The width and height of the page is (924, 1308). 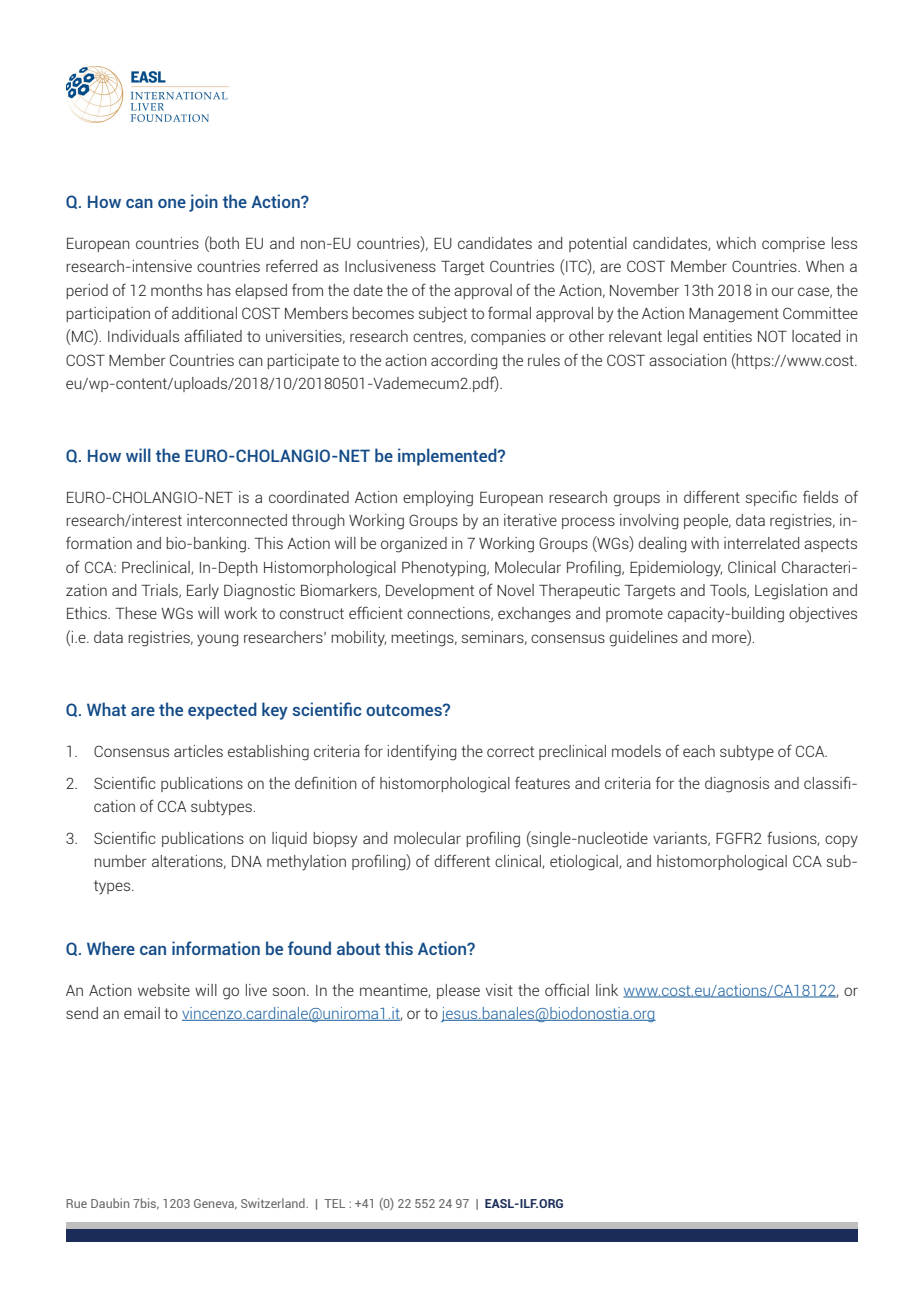 I want to click on implemented, so click(x=448, y=457).
